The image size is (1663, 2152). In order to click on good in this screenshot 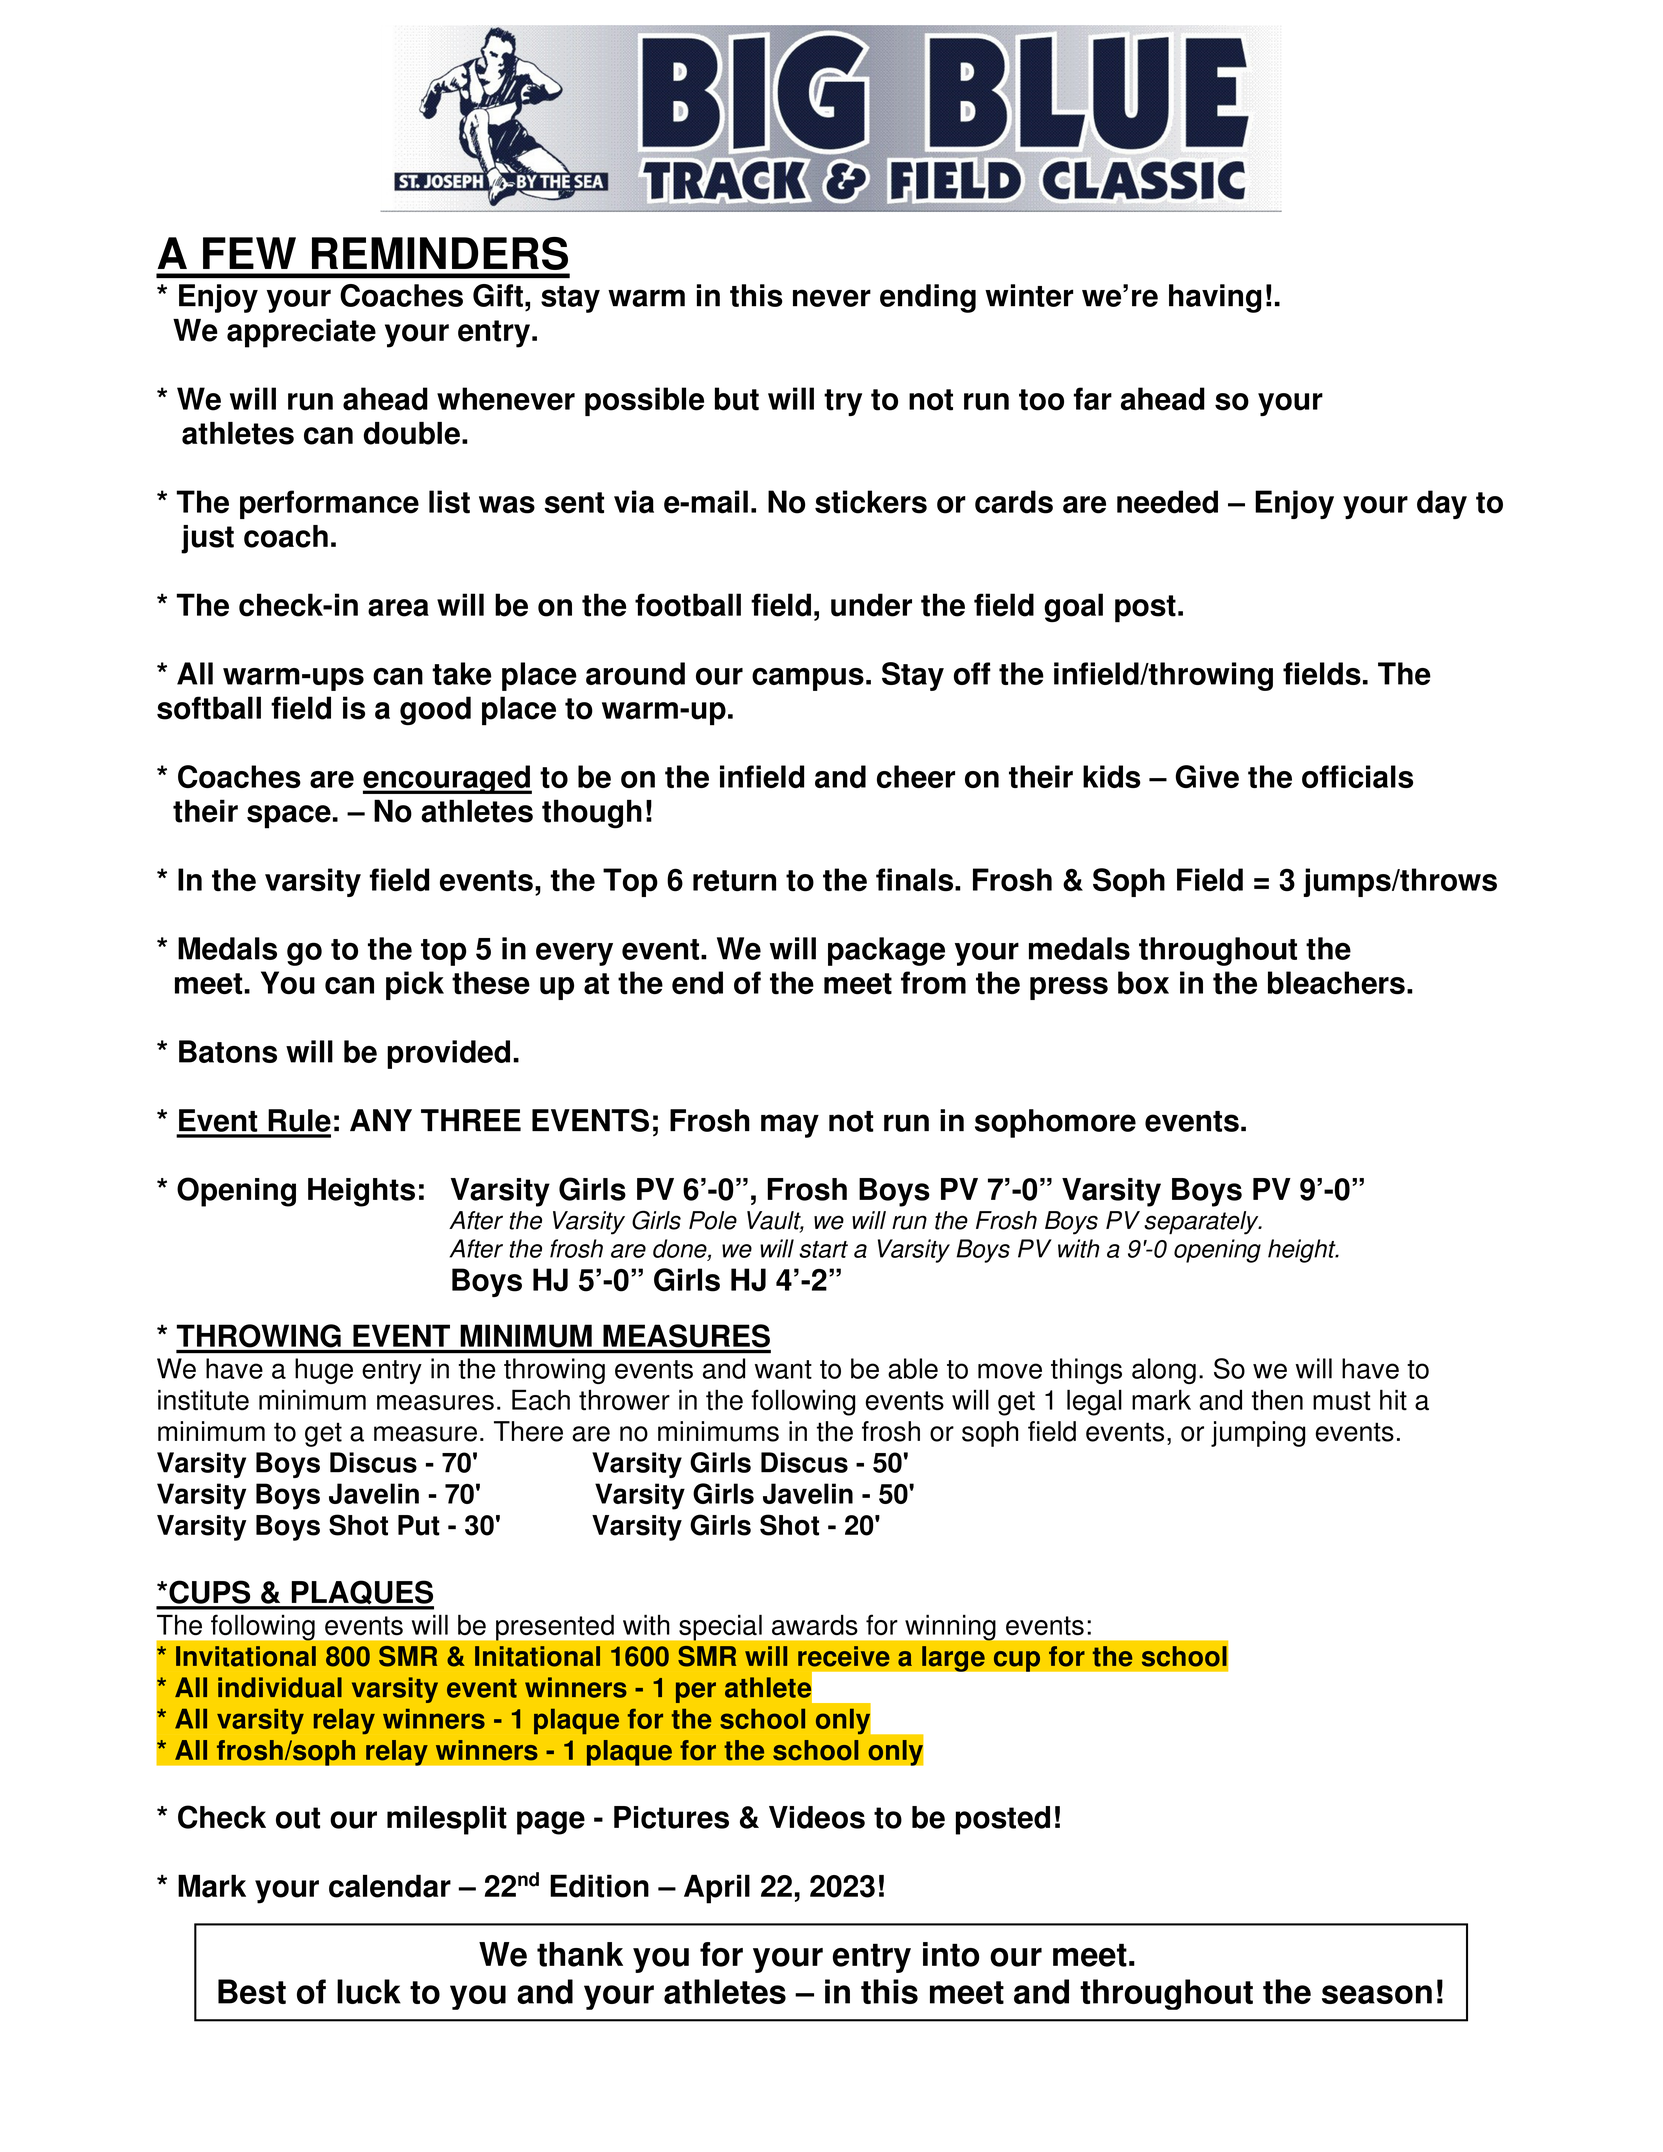, I will do `click(435, 710)`.
